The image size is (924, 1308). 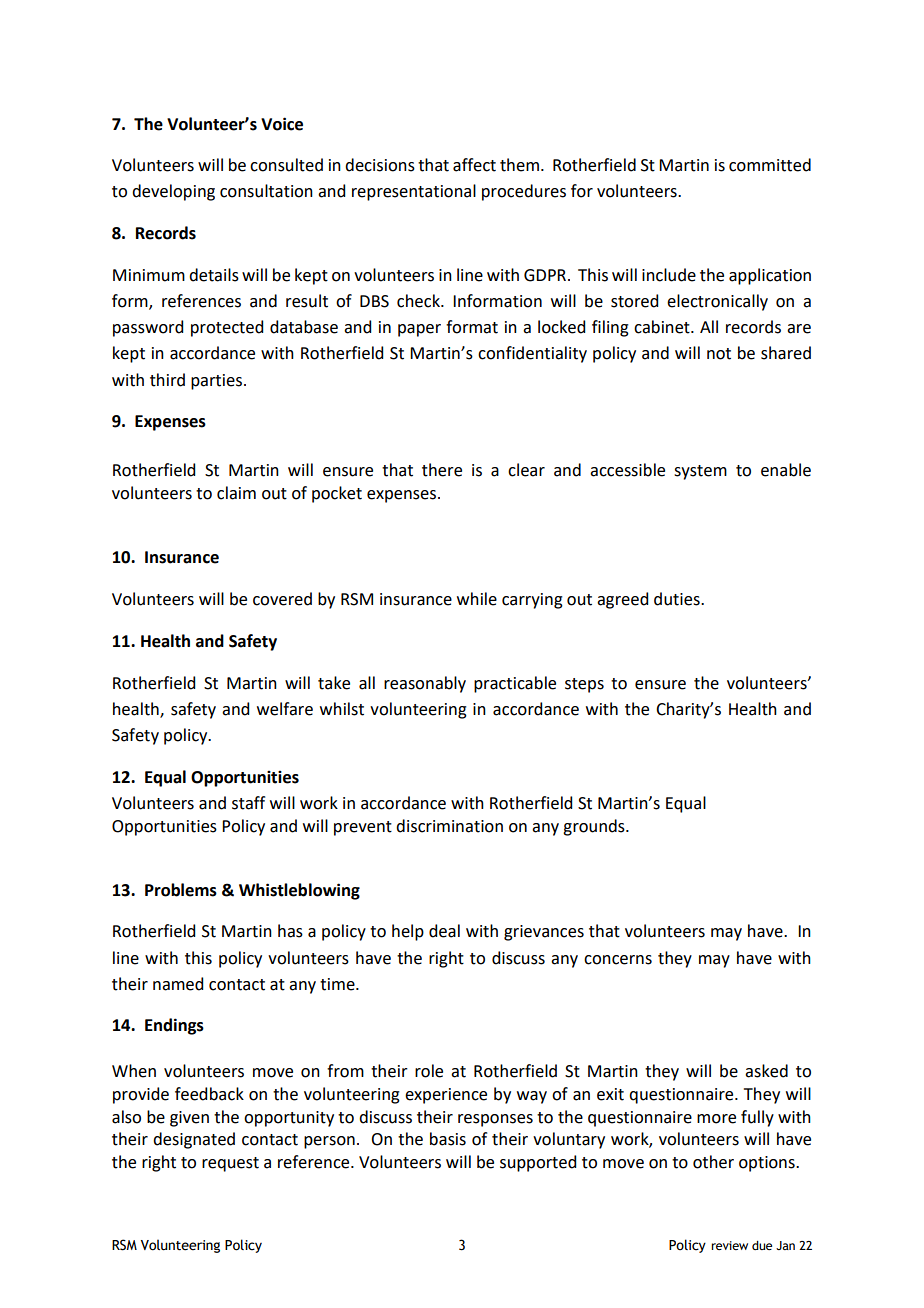 What do you see at coordinates (425, 684) in the document?
I see `reasonably` at bounding box center [425, 684].
